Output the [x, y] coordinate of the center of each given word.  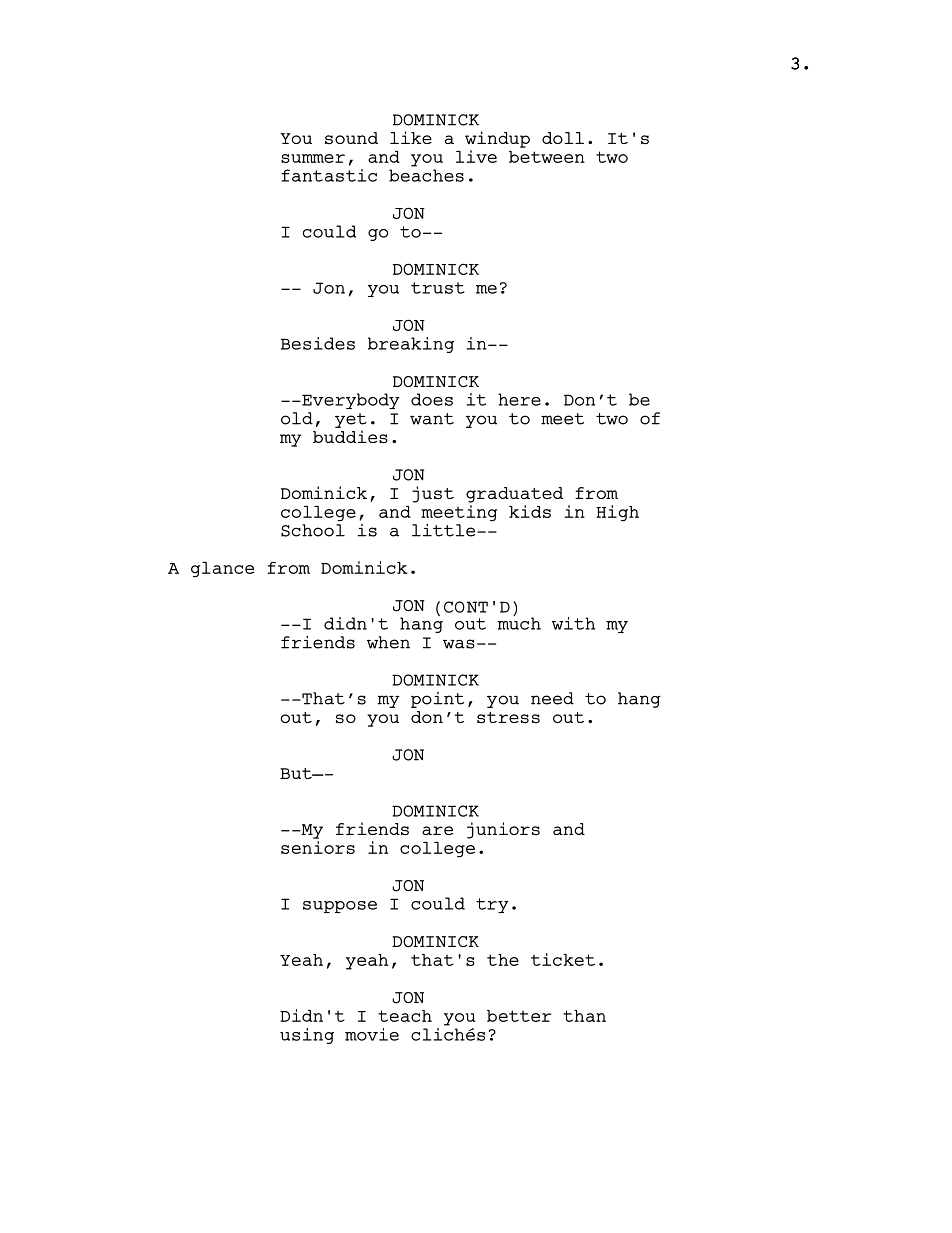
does [432, 399]
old [297, 418]
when [388, 642]
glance [222, 570]
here [519, 399]
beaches [426, 175]
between [547, 157]
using [307, 1036]
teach [405, 1016]
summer [313, 158]
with [573, 623]
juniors [503, 830]
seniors [318, 847]
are [437, 830]
